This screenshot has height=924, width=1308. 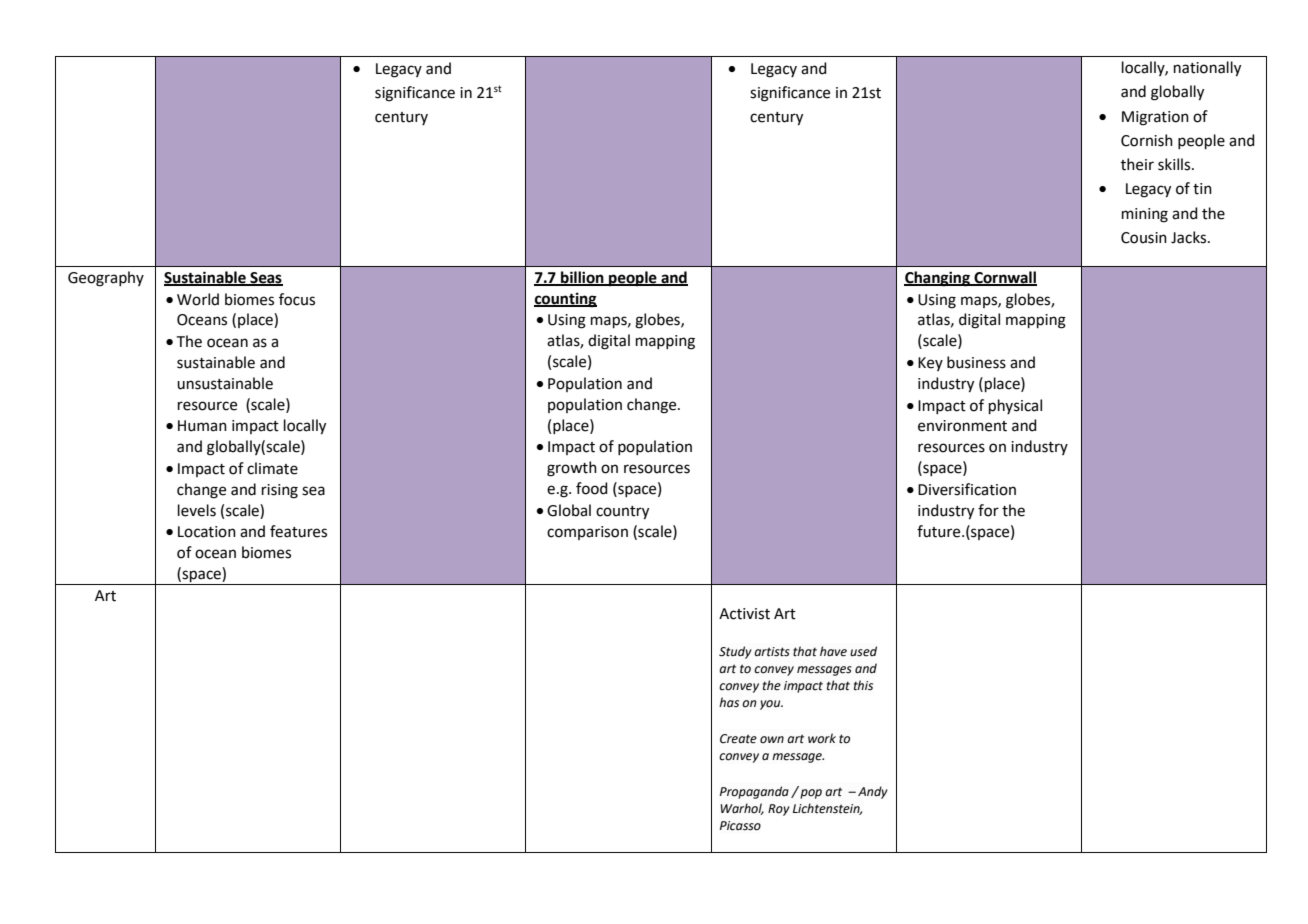 I want to click on Location, so click(x=207, y=532).
